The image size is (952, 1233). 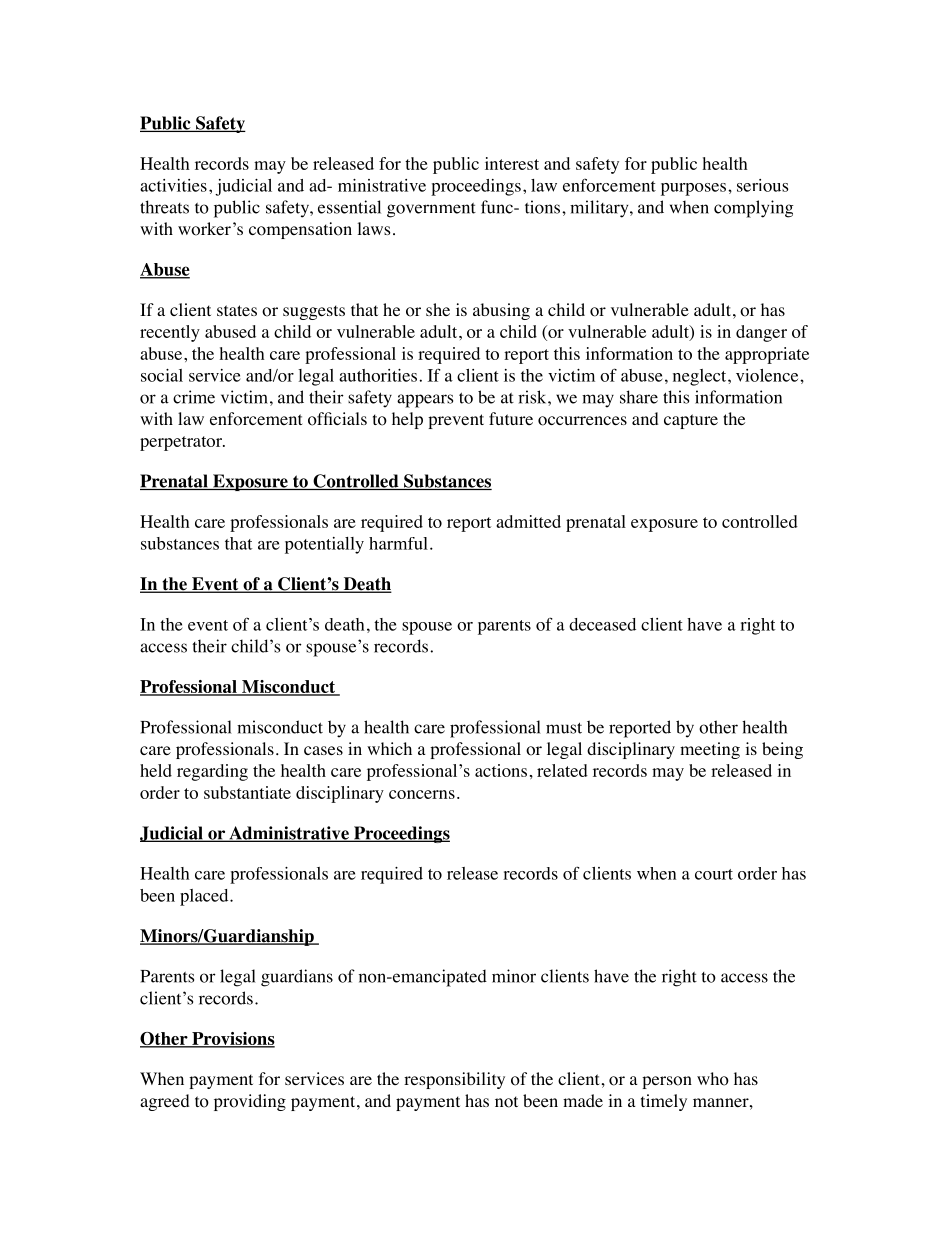 What do you see at coordinates (602, 624) in the document?
I see `deceased` at bounding box center [602, 624].
